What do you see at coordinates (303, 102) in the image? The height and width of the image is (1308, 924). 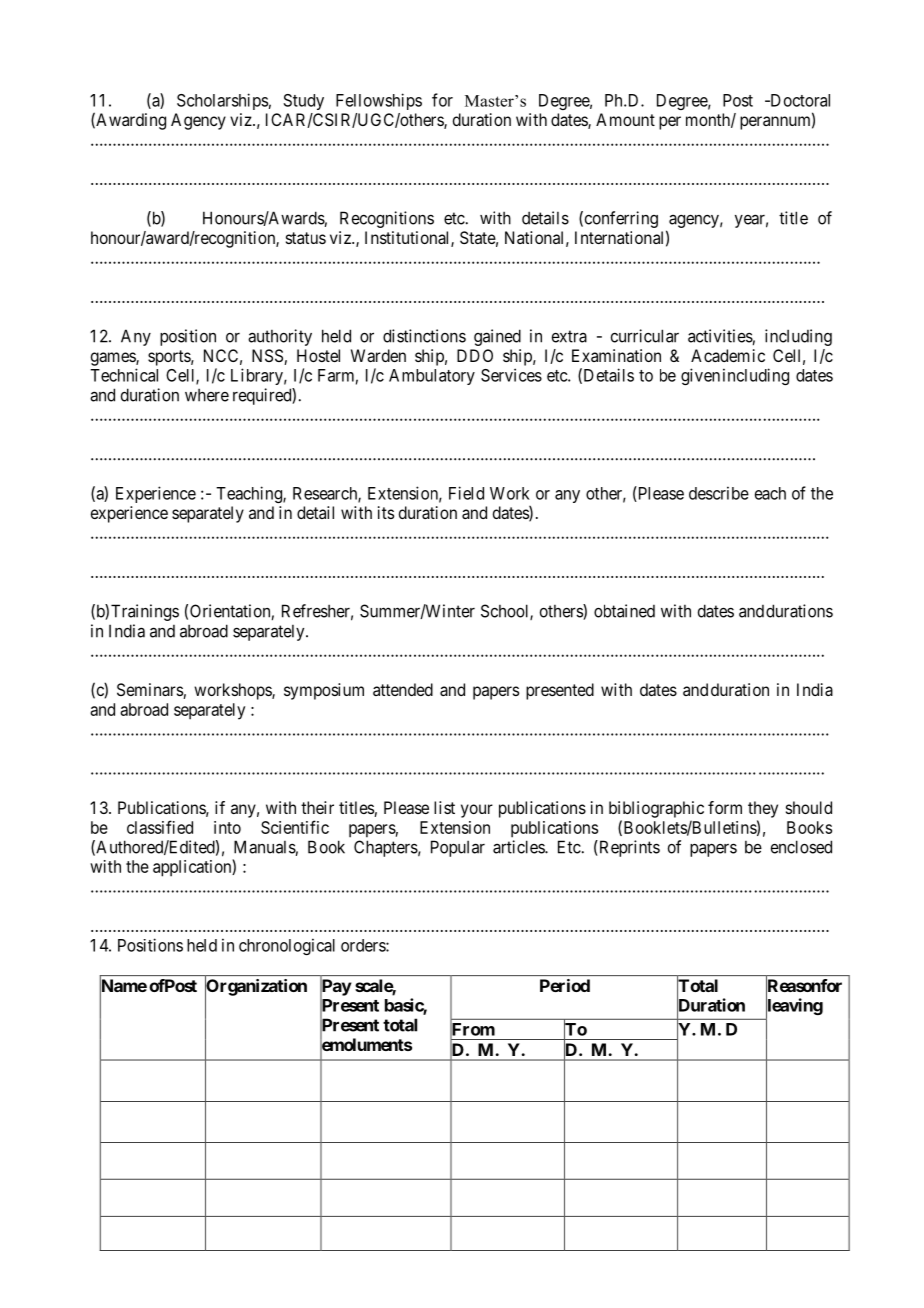 I see `Study` at bounding box center [303, 102].
